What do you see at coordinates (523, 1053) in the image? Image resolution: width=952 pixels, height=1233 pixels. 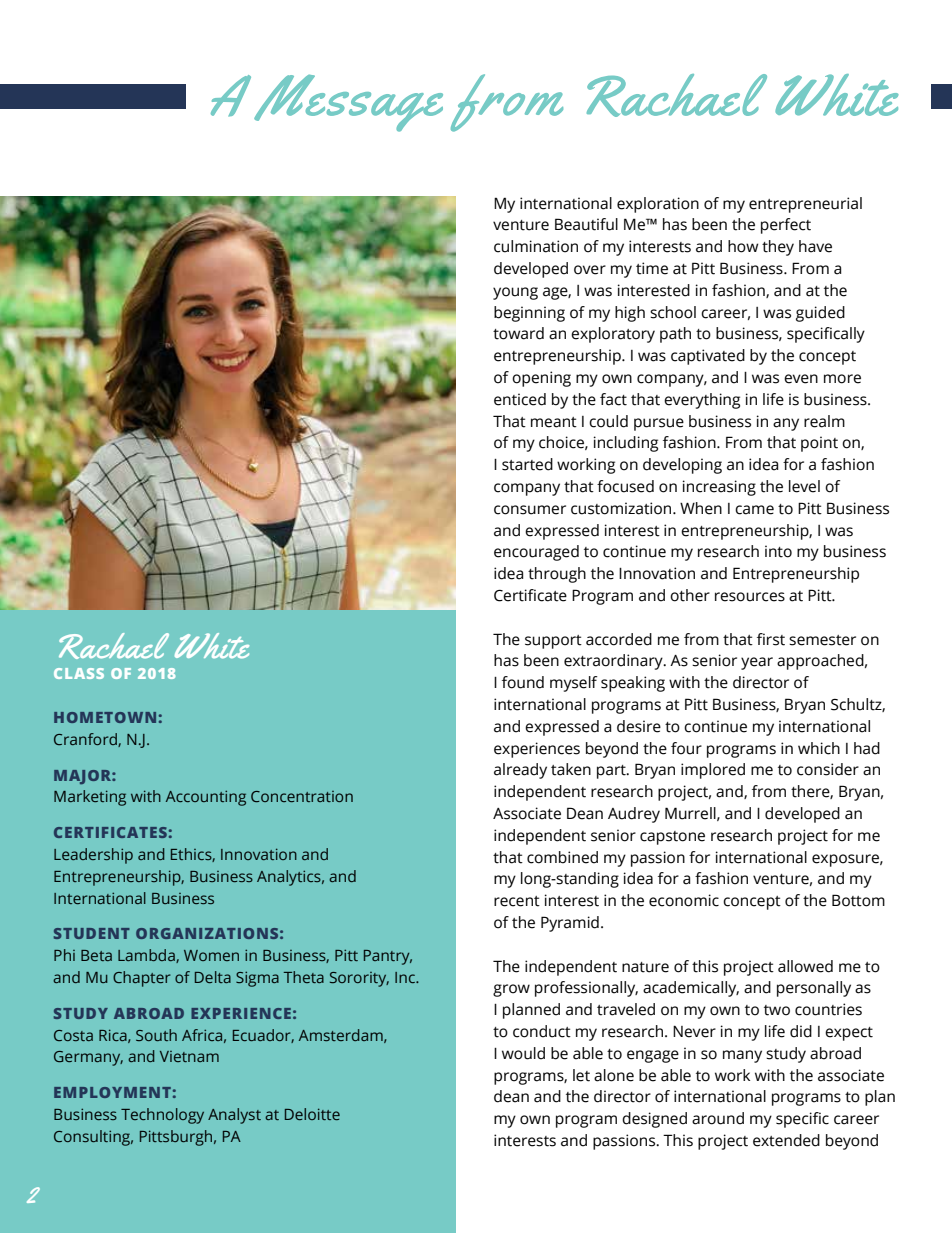 I see `would` at bounding box center [523, 1053].
